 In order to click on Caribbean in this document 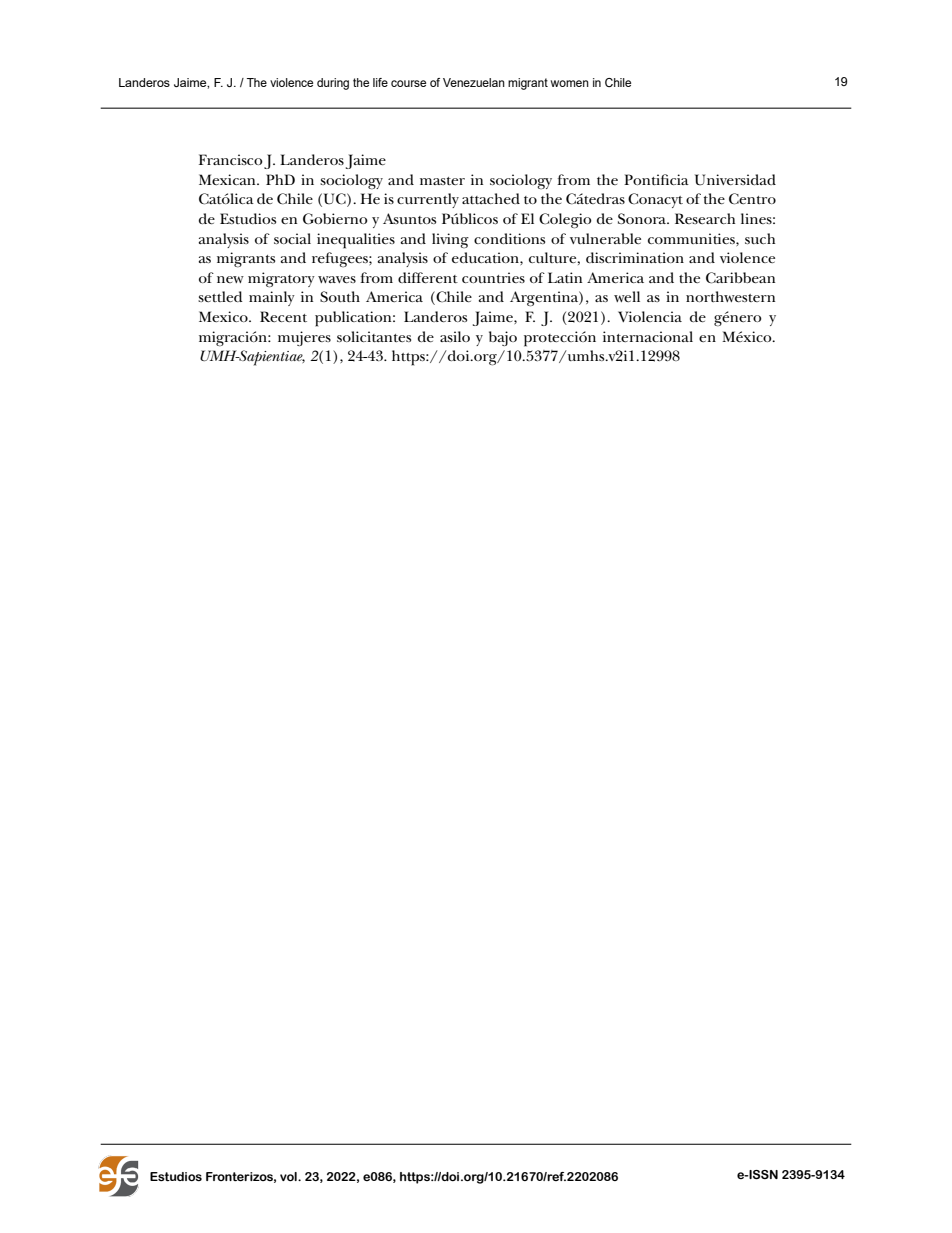, I will do `click(740, 278)`.
